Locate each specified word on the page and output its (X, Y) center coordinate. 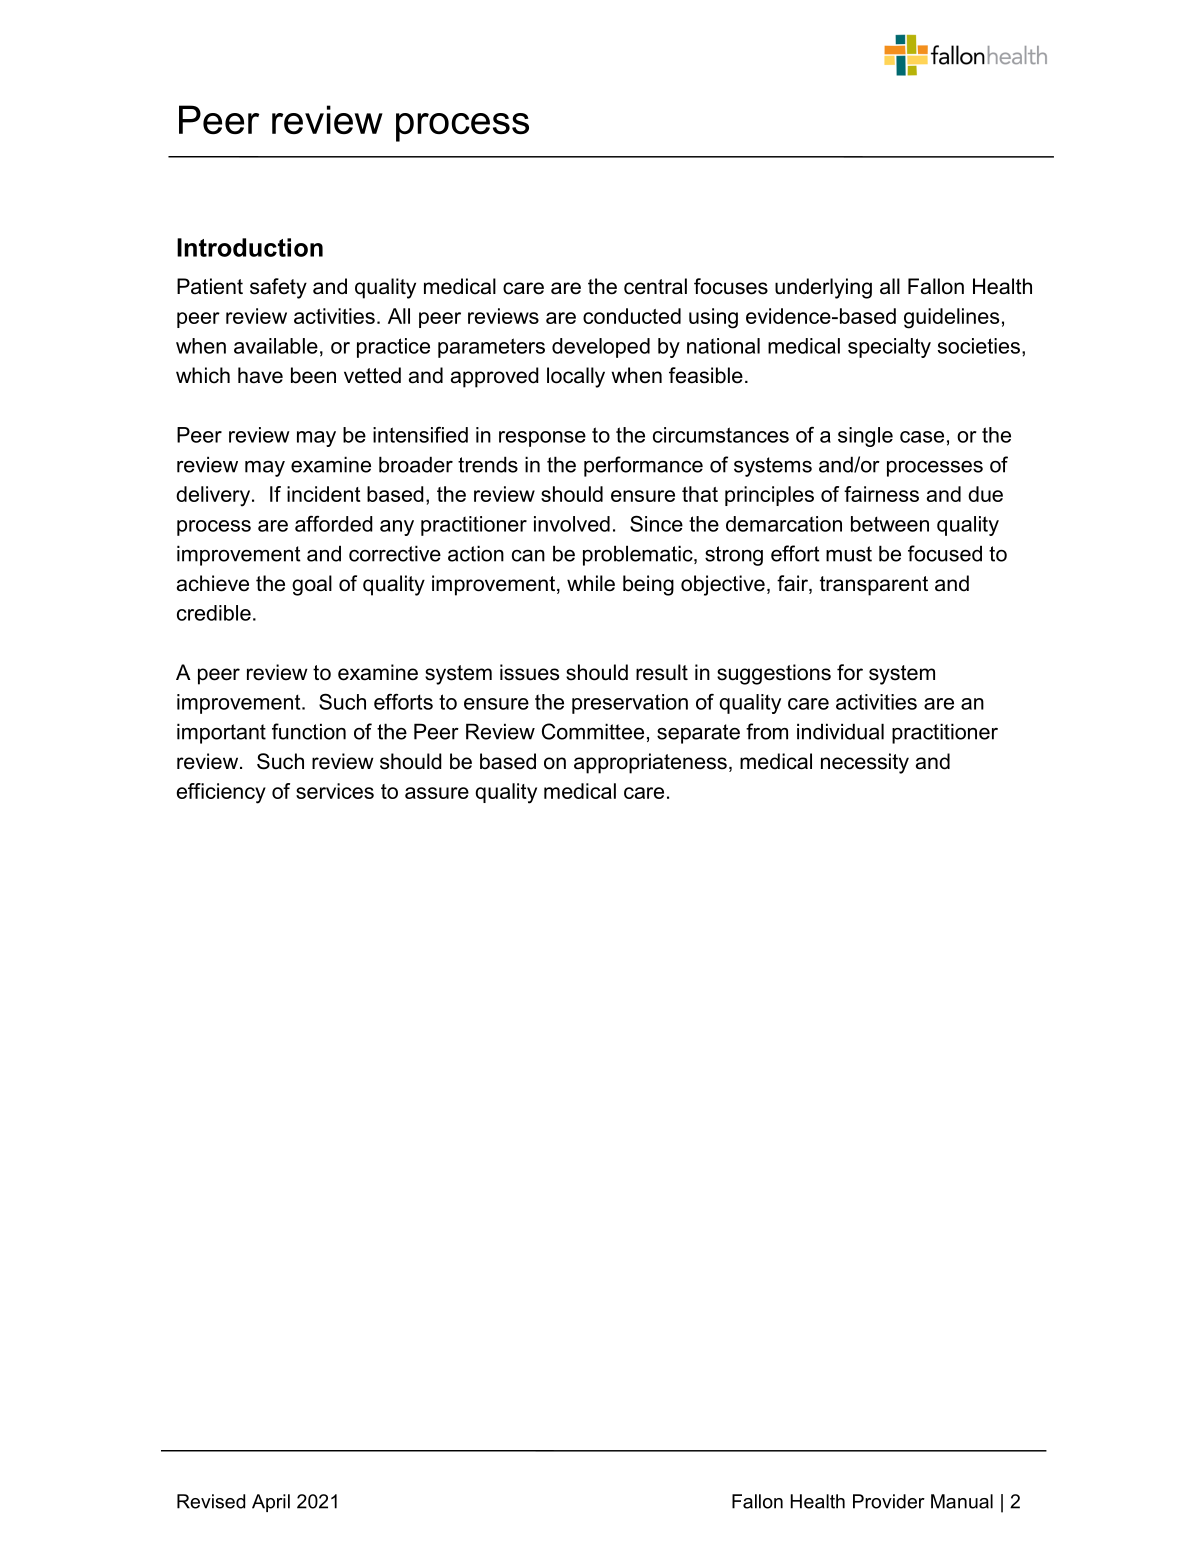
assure (437, 793)
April (271, 1503)
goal (312, 585)
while (591, 583)
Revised (211, 1501)
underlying (823, 288)
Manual (962, 1501)
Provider (889, 1501)
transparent (874, 586)
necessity (865, 763)
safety (278, 288)
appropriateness (650, 763)
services (335, 791)
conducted (632, 316)
